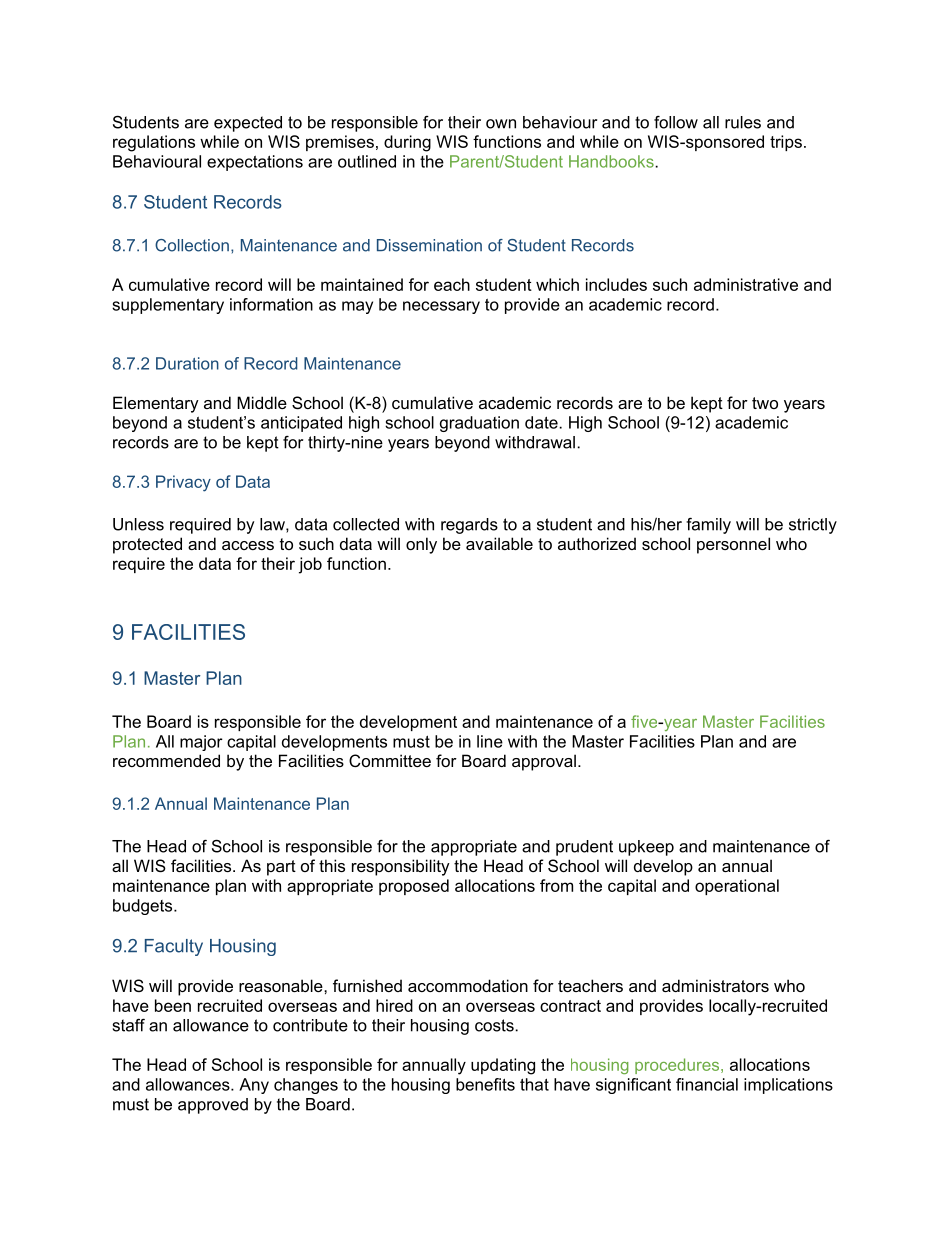 The width and height of the screenshot is (952, 1233). Describe the element at coordinates (213, 1106) in the screenshot. I see `approved` at that location.
